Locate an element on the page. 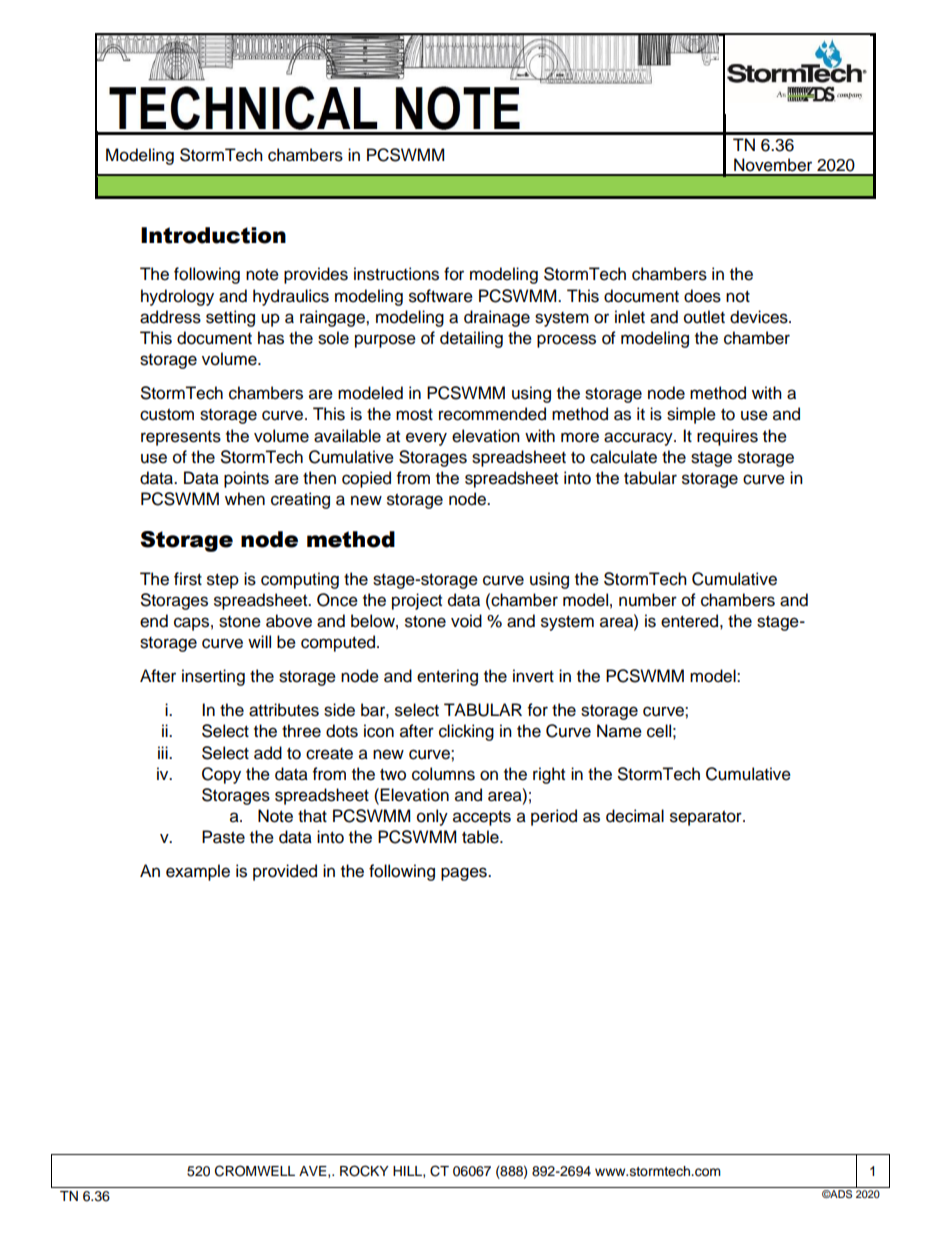 This image has width=952, height=1233. Name is located at coordinates (619, 731).
